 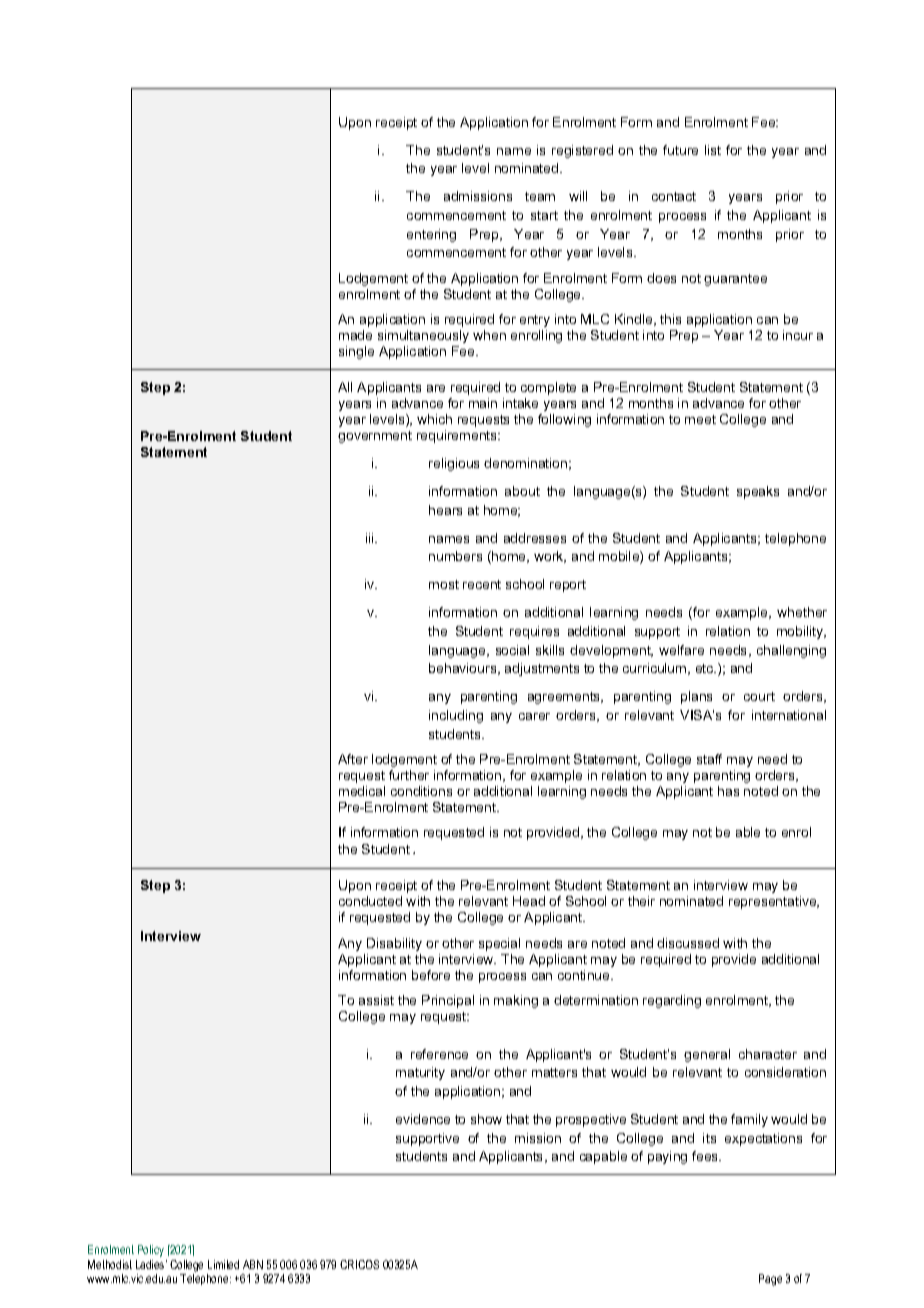 I want to click on conducted, so click(x=370, y=901).
